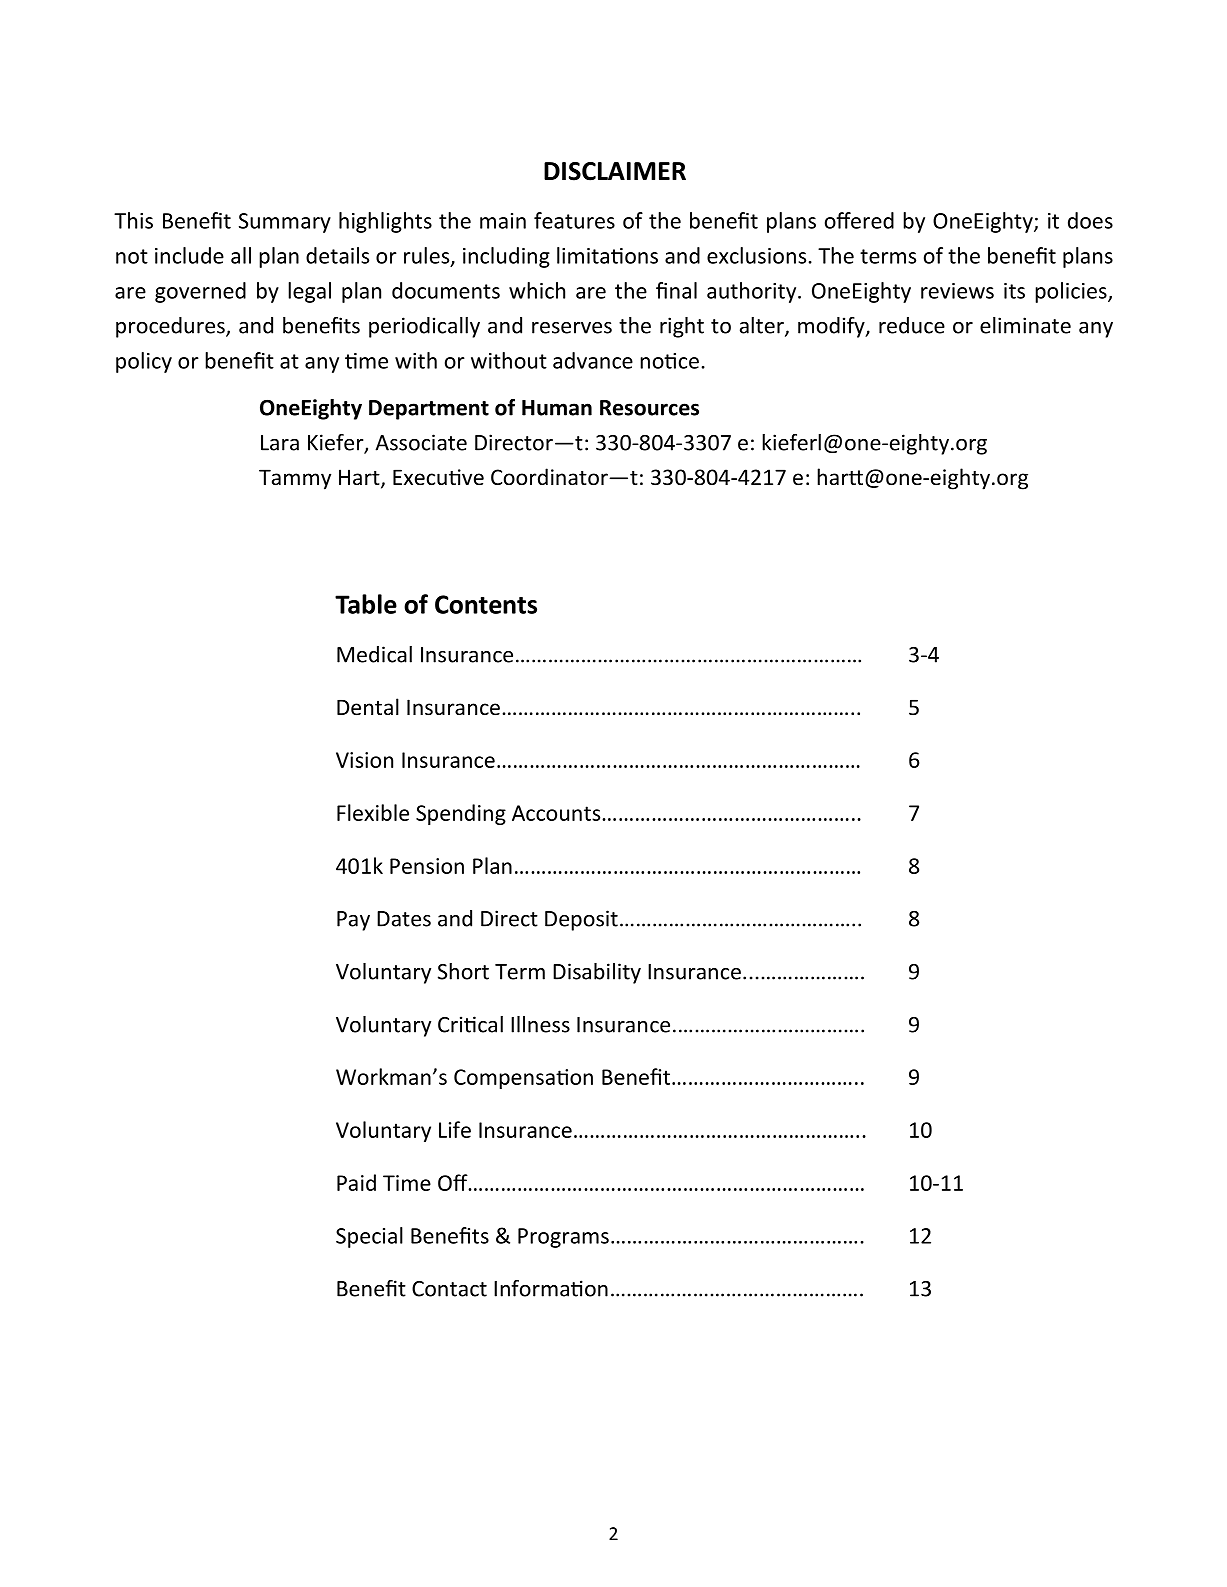 The height and width of the screenshot is (1587, 1227). What do you see at coordinates (551, 1288) in the screenshot?
I see `Information` at bounding box center [551, 1288].
